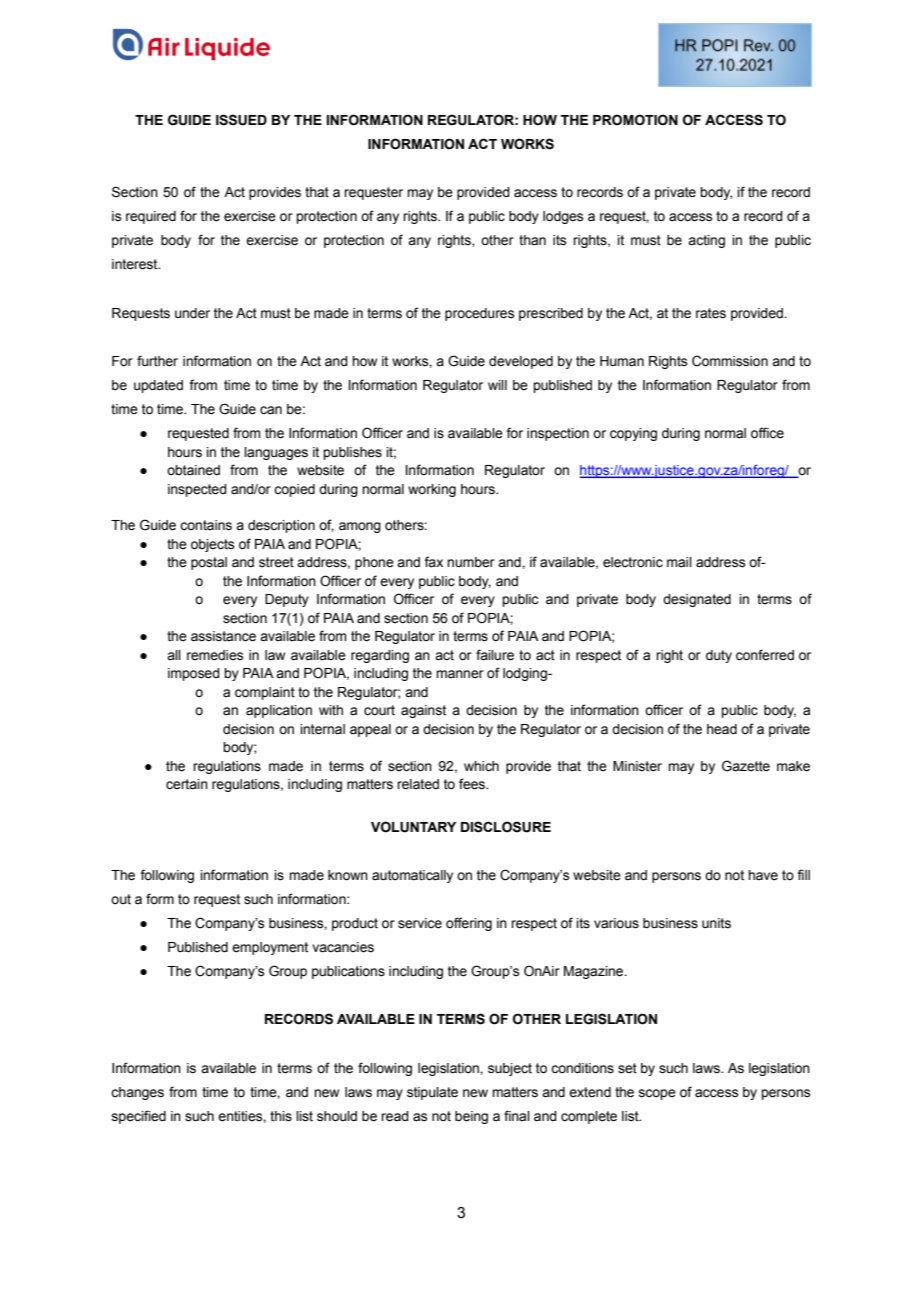 The image size is (924, 1307). What do you see at coordinates (657, 1094) in the document?
I see `scope` at bounding box center [657, 1094].
